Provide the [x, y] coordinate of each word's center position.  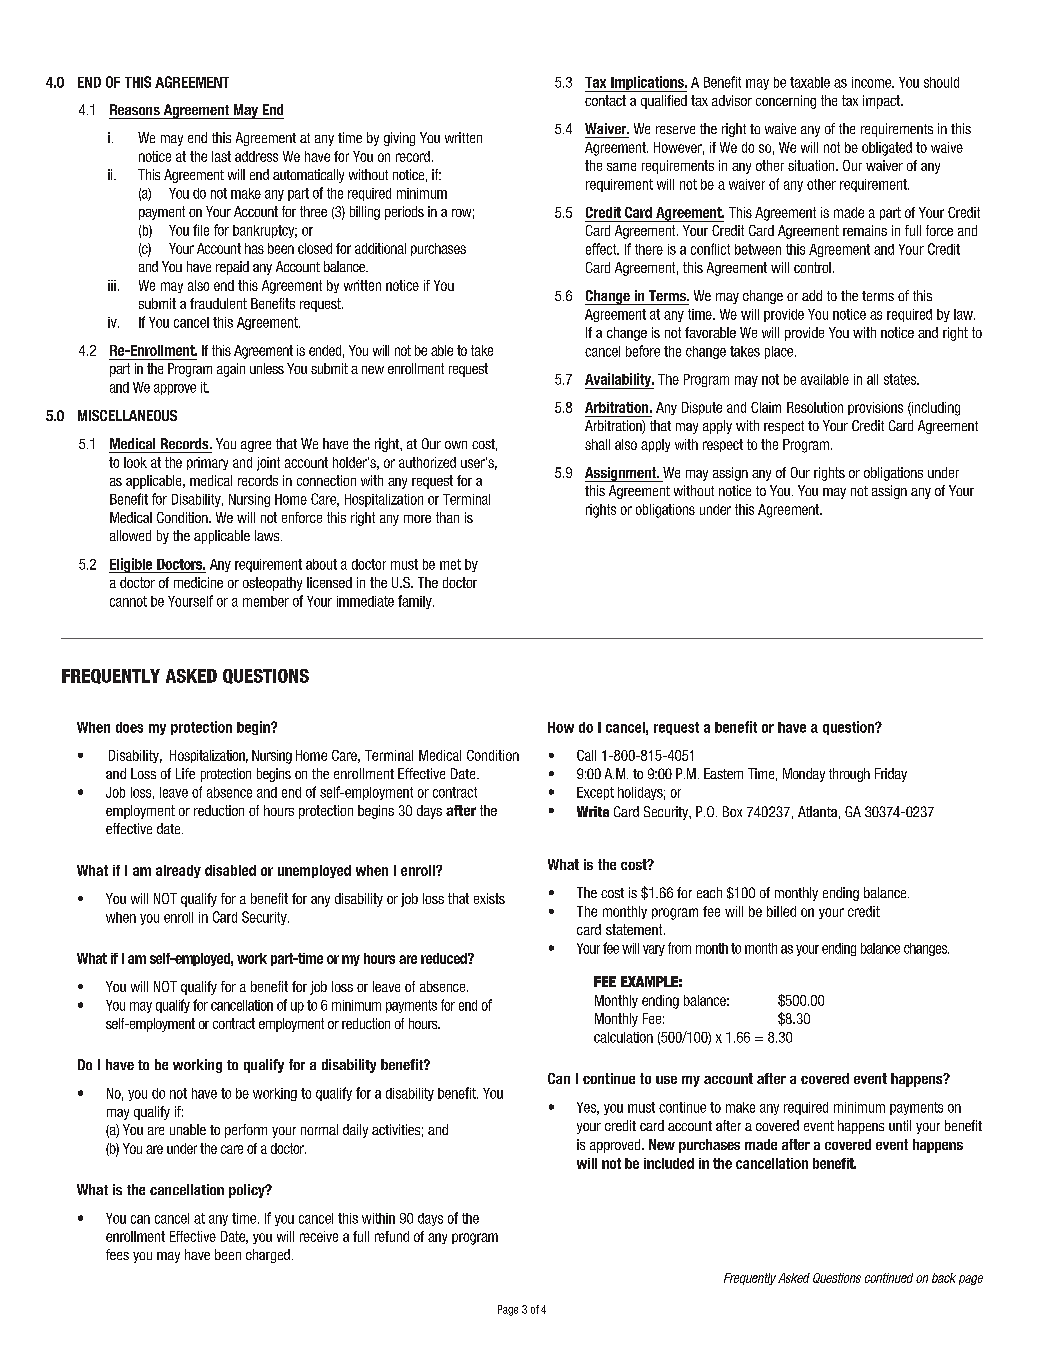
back [944, 1278]
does [129, 727]
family [416, 602]
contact [605, 100]
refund [392, 1236]
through [849, 775]
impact [883, 102]
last [221, 156]
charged [268, 1256]
